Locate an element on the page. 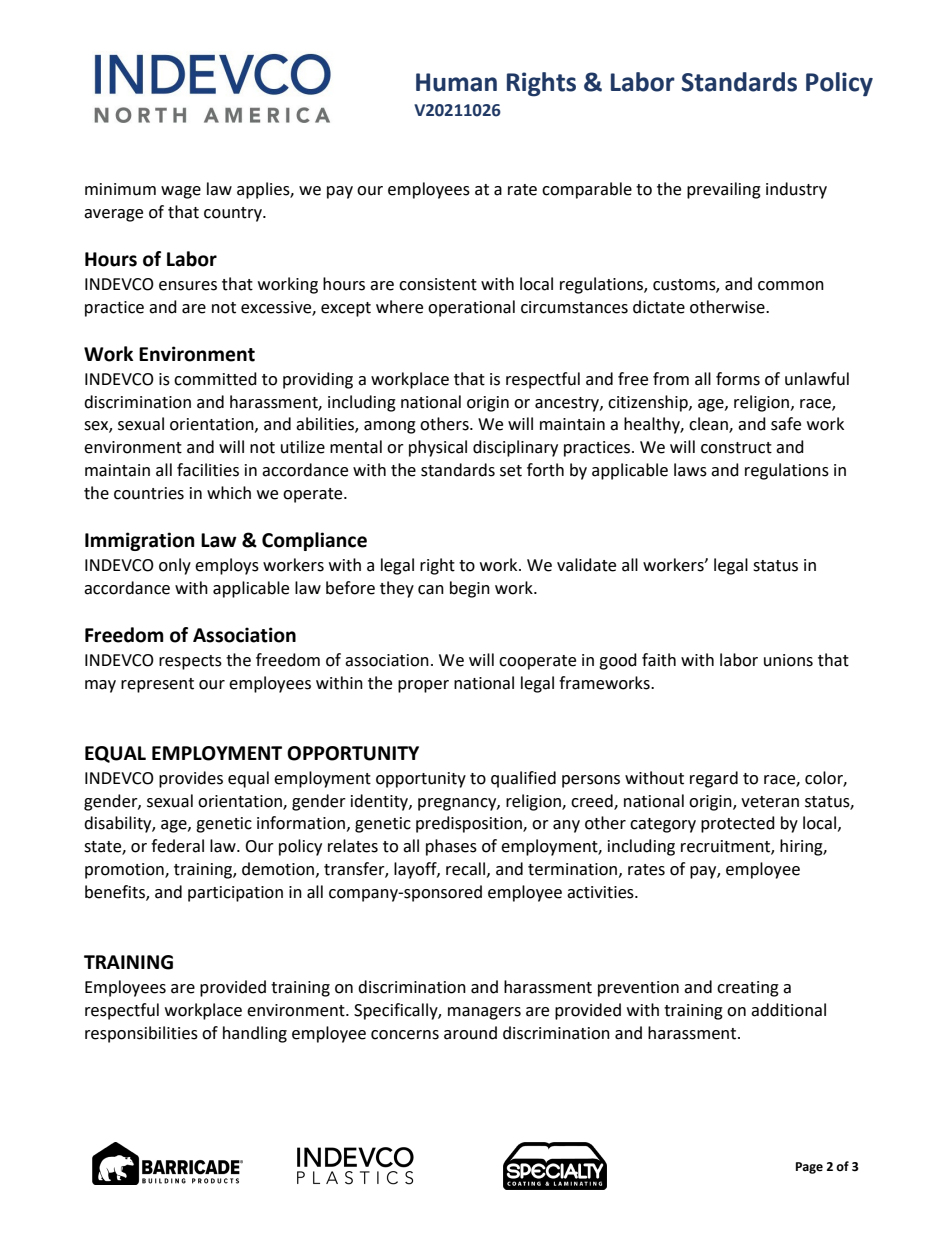 The image size is (952, 1233). physical is located at coordinates (438, 448).
